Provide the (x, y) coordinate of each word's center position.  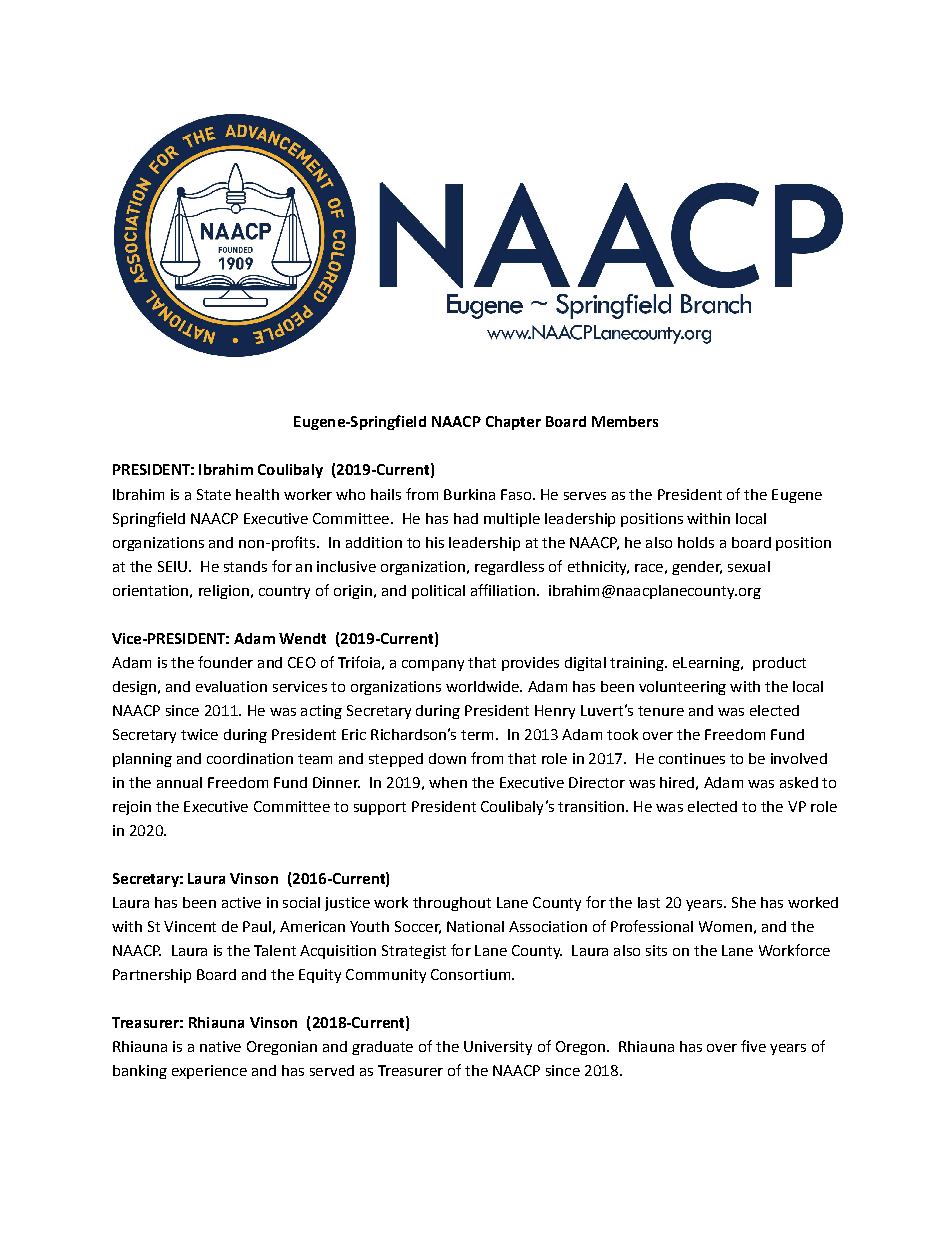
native (220, 1046)
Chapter (513, 423)
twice (199, 734)
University (498, 1048)
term (477, 735)
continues (692, 758)
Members (625, 421)
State (214, 494)
